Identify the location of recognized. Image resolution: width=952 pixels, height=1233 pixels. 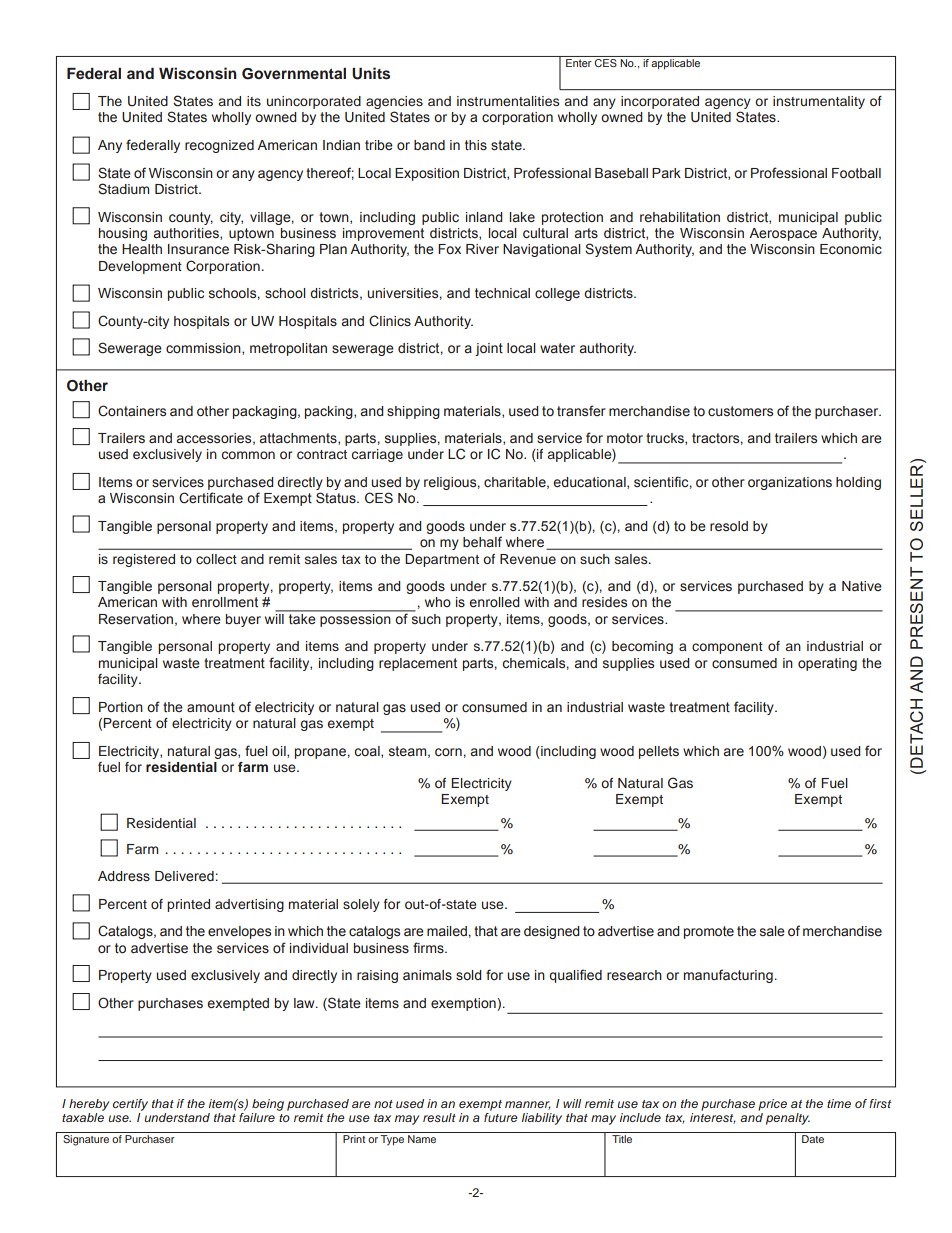
(219, 146).
